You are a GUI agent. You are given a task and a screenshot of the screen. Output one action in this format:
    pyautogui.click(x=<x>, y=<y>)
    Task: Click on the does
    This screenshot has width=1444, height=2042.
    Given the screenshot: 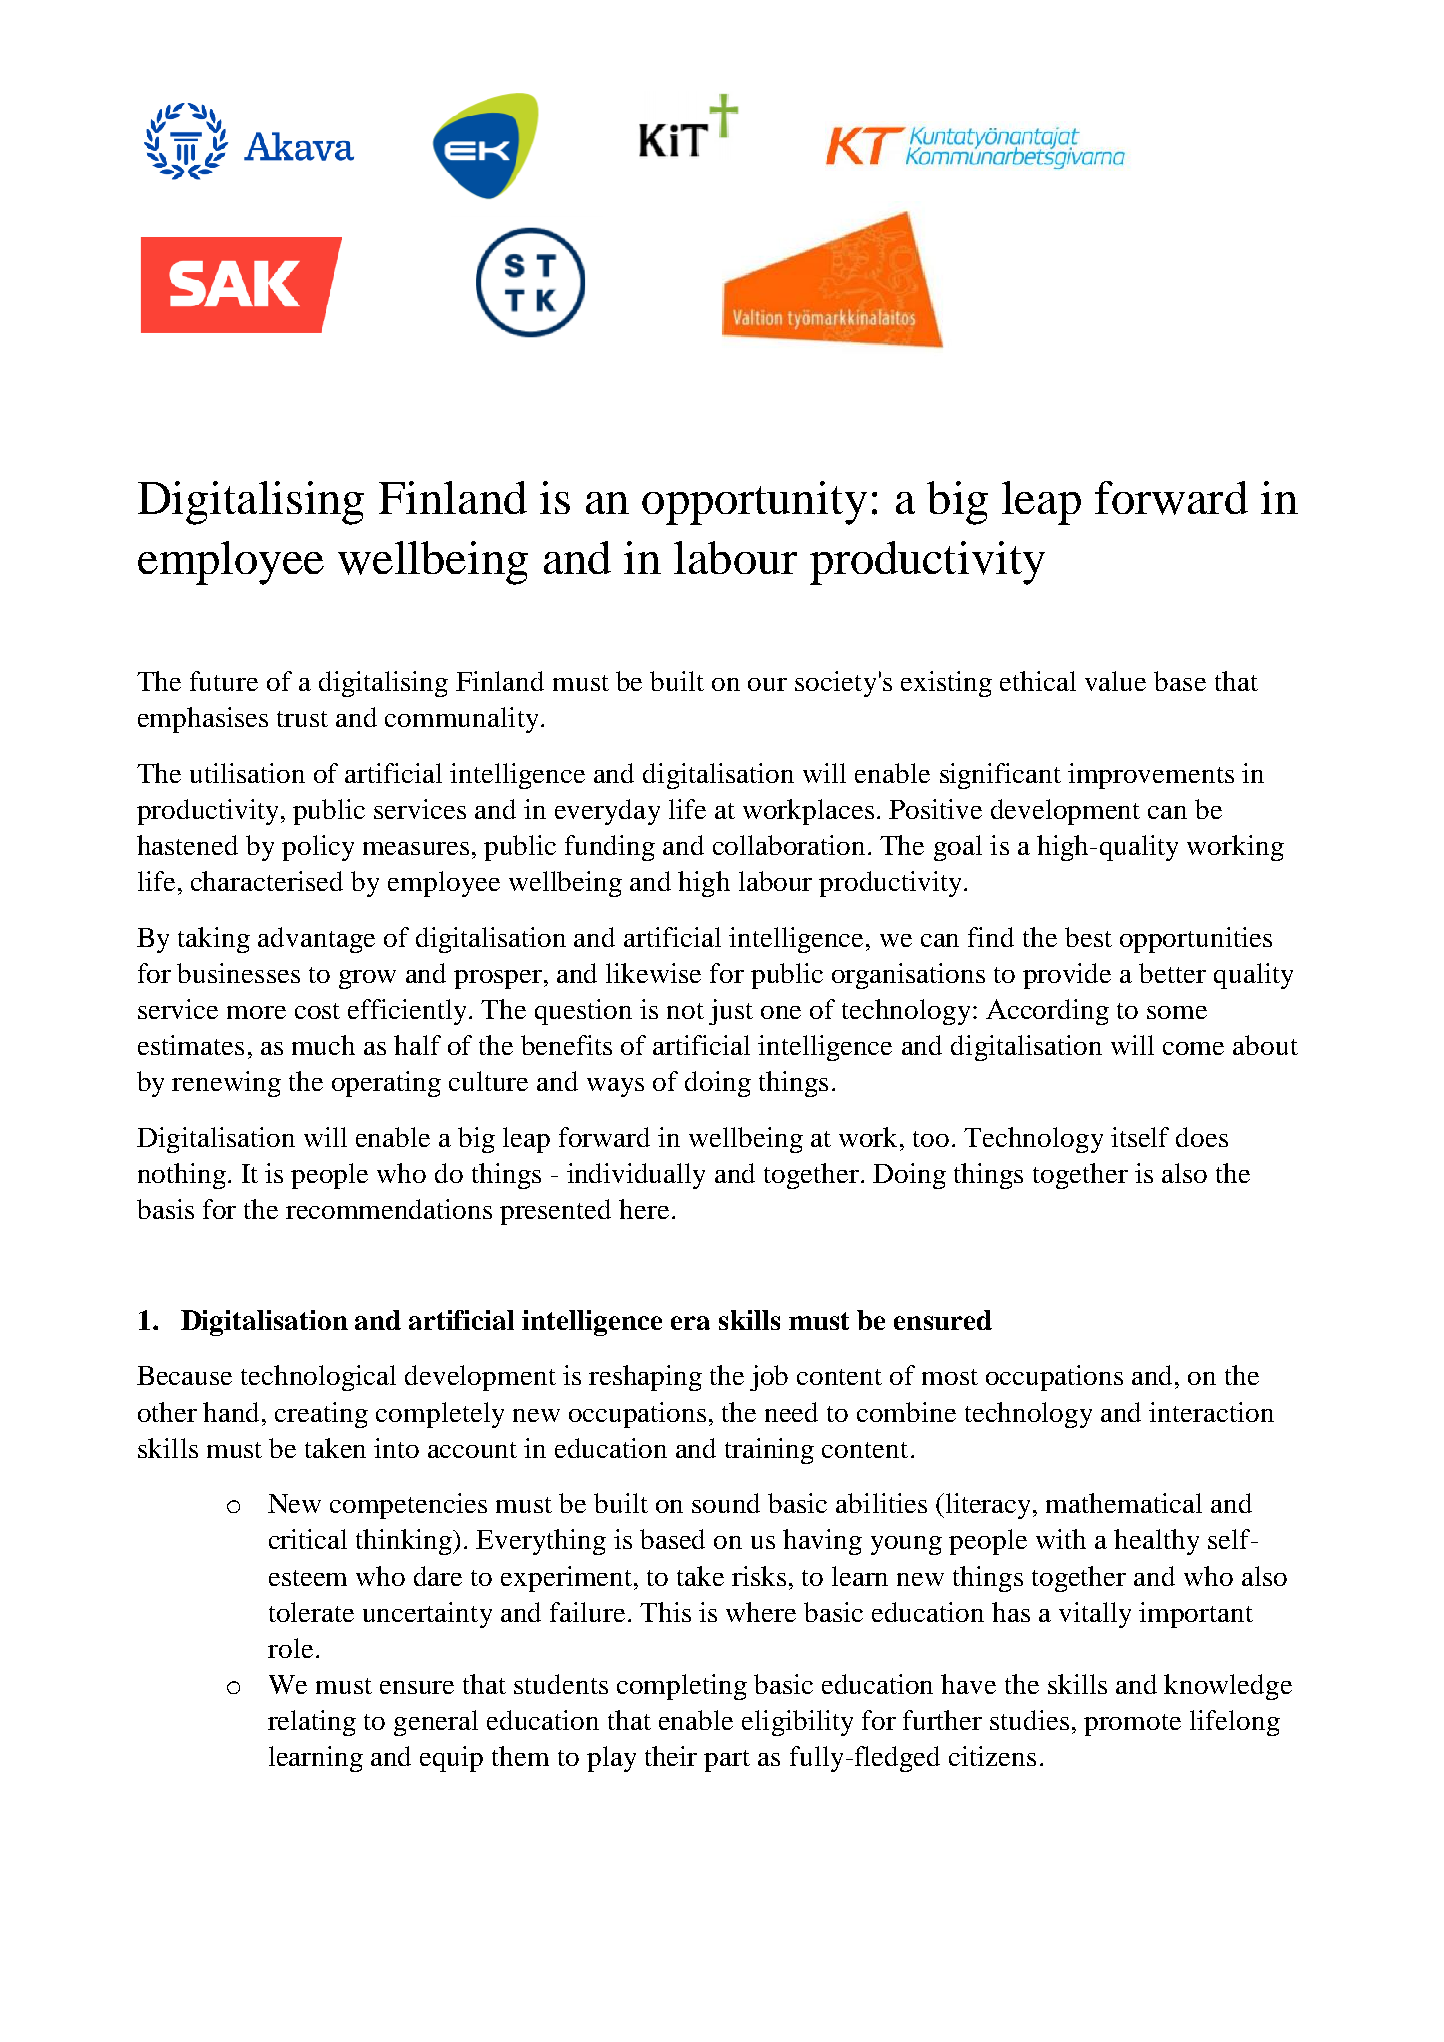 What is the action you would take?
    pyautogui.click(x=1202, y=1137)
